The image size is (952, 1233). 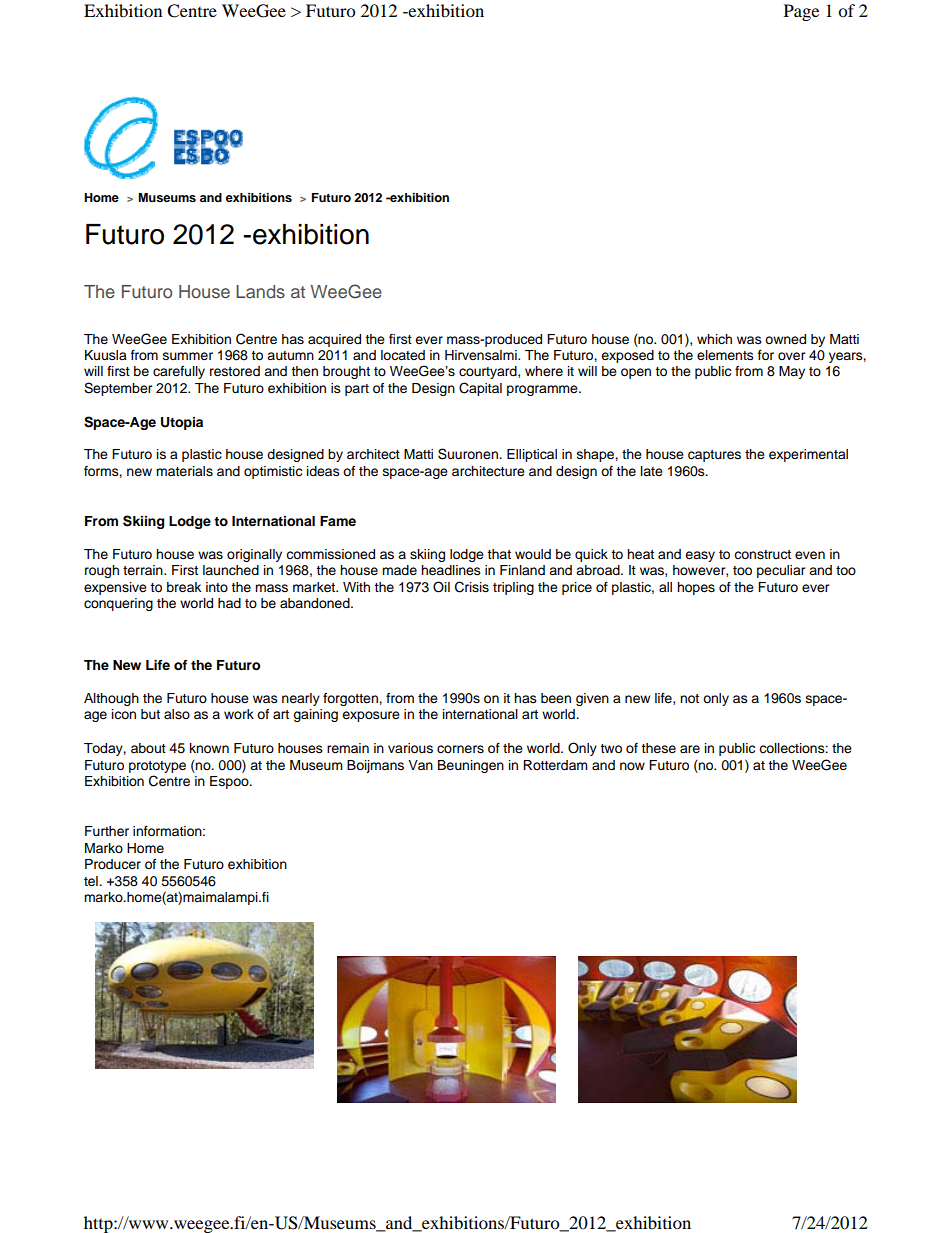 I want to click on Elliptical, so click(x=532, y=455).
